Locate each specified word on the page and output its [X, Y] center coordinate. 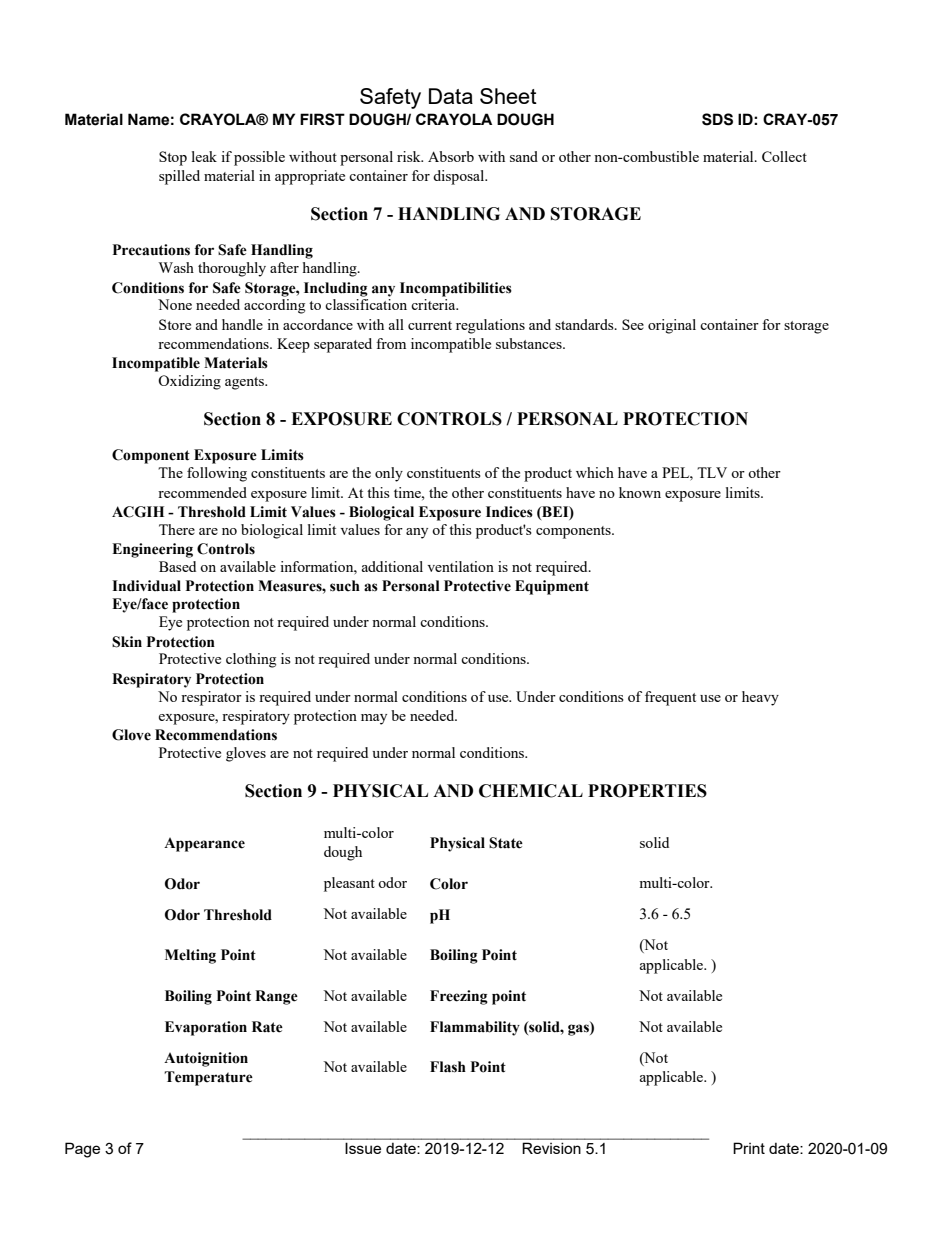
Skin [127, 642]
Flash [448, 1067]
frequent [670, 698]
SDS [717, 119]
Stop [173, 158]
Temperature [208, 1078]
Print [749, 1148]
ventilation [460, 566]
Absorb [451, 156]
